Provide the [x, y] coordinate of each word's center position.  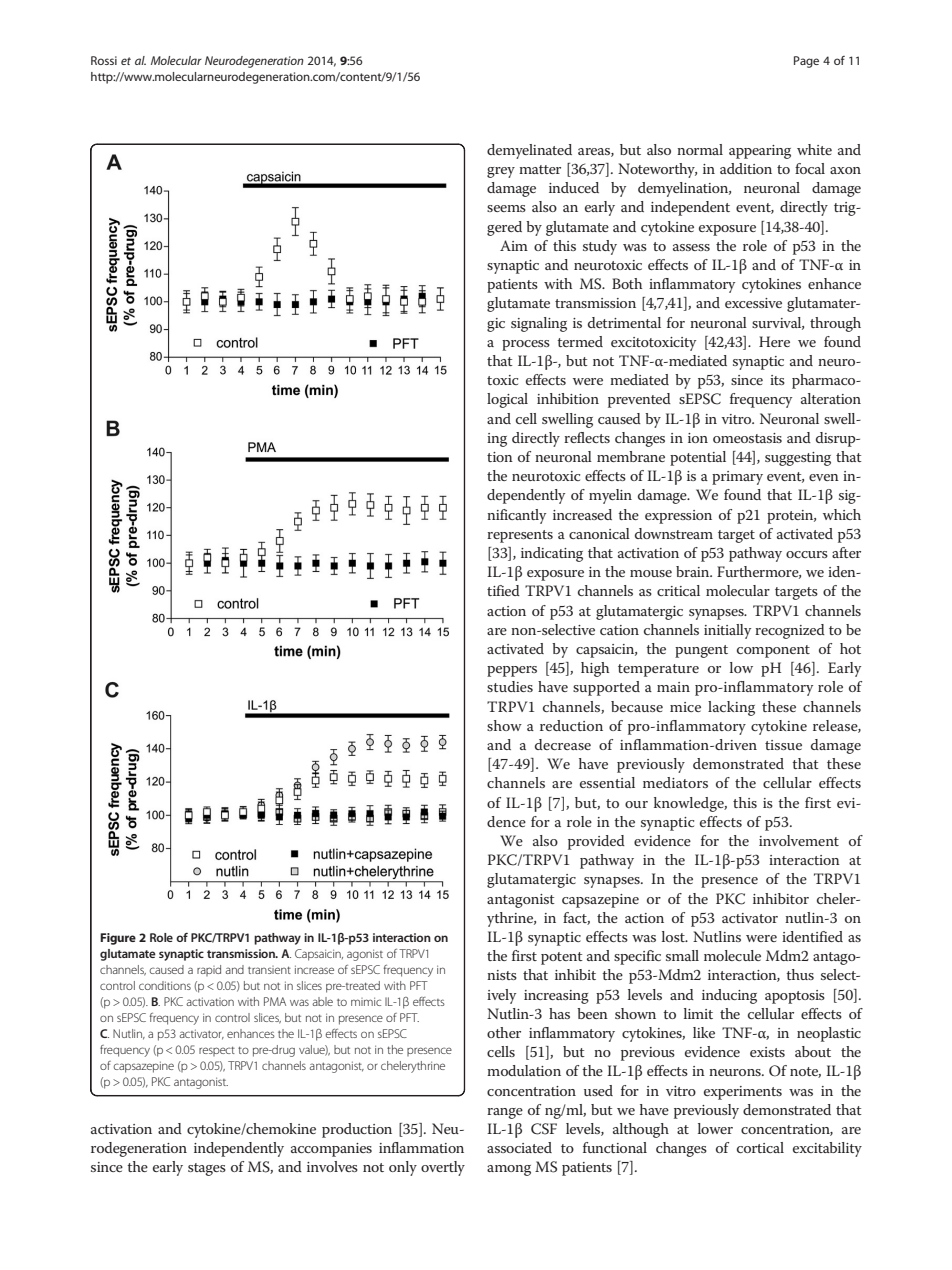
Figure [118, 939]
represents [520, 536]
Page [806, 62]
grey [501, 172]
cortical [760, 1147]
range [505, 1113]
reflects [587, 437]
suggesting [798, 459]
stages [207, 1169]
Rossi [104, 60]
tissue [783, 745]
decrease [563, 744]
